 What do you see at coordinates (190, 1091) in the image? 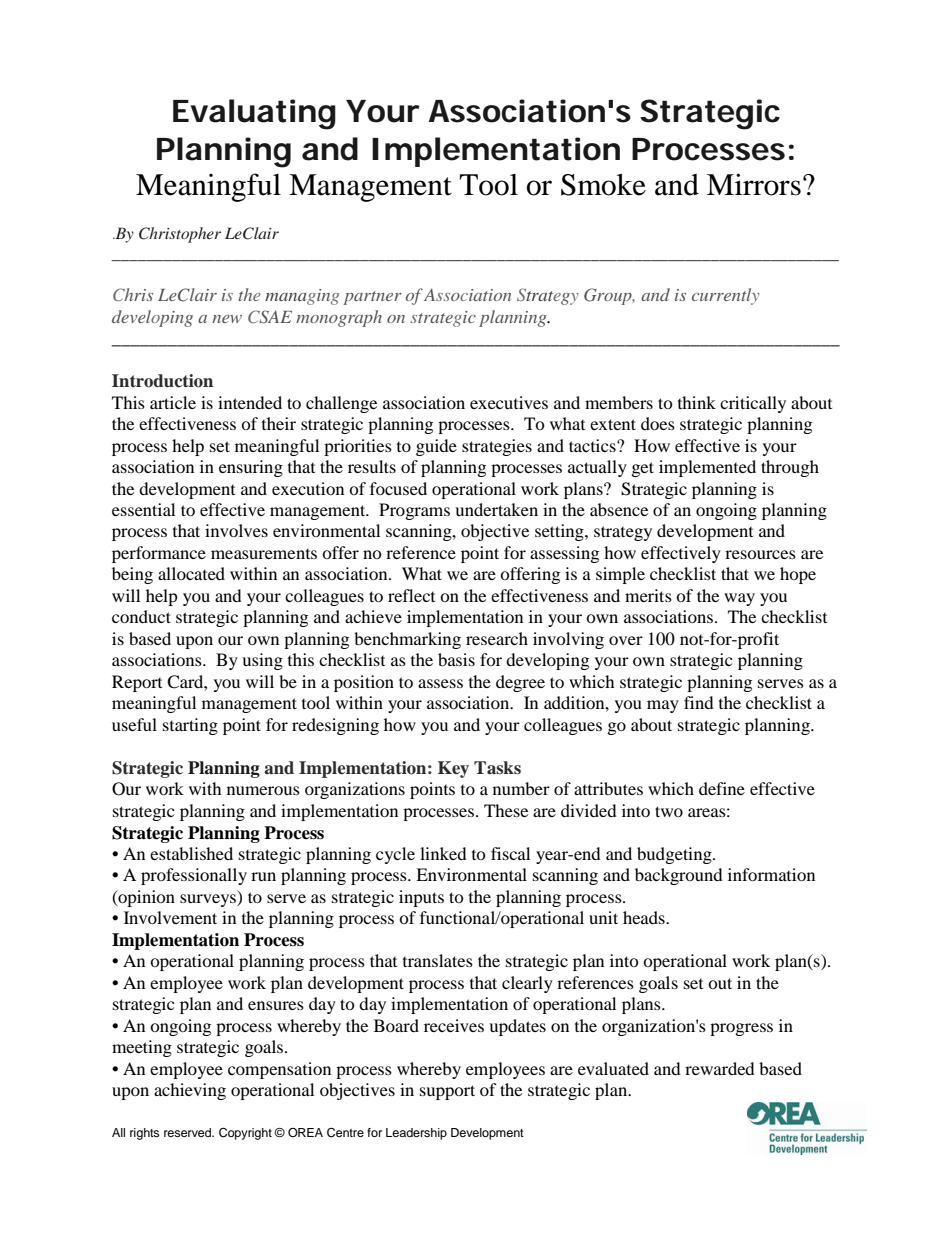
I see `achieving` at bounding box center [190, 1091].
